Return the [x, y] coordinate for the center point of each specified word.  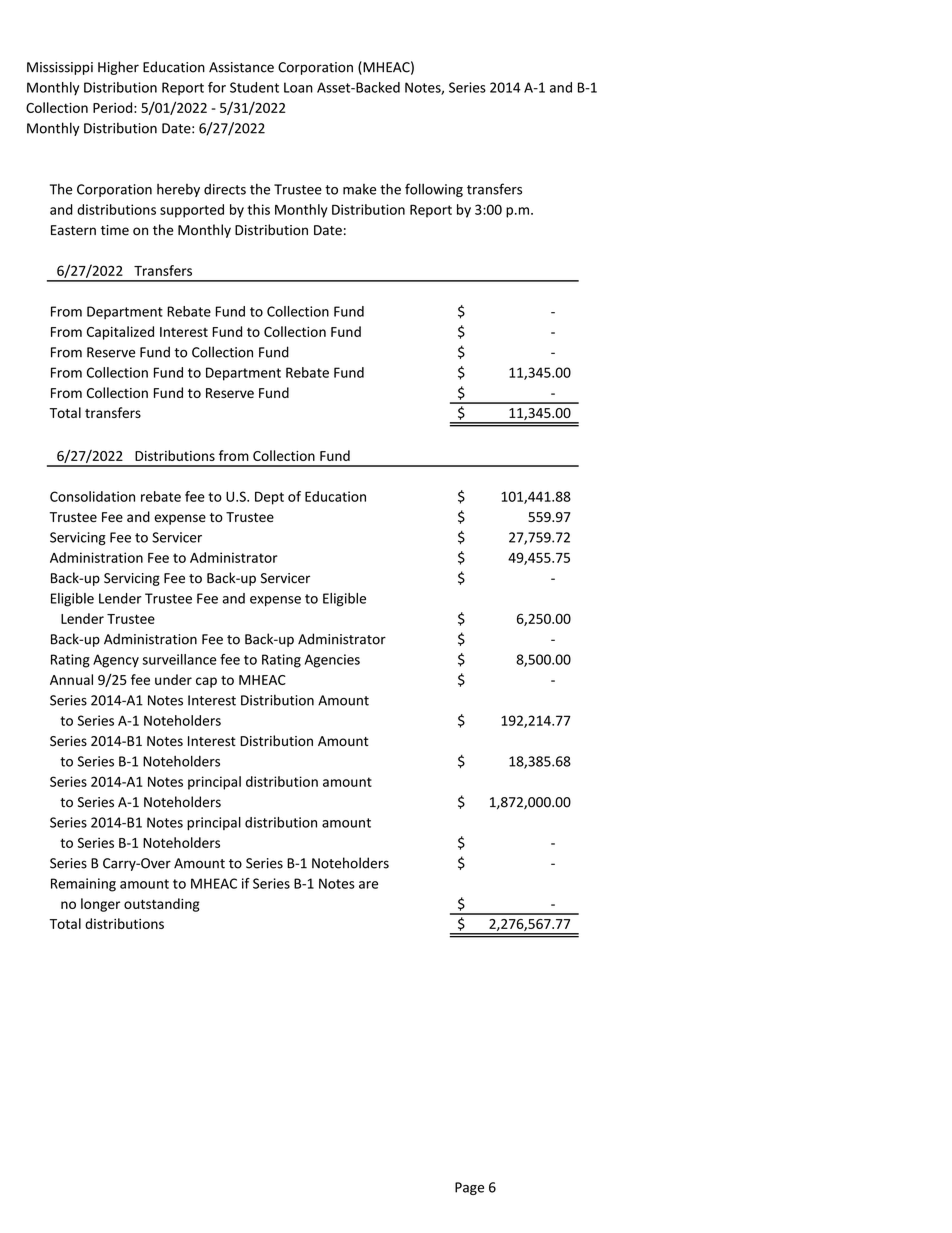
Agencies [332, 661]
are [368, 885]
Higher [118, 68]
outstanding [162, 905]
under [173, 679]
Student [254, 87]
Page [469, 1188]
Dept [269, 498]
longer [100, 905]
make [359, 189]
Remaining [83, 885]
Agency [116, 661]
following [434, 190]
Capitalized [120, 333]
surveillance [180, 659]
